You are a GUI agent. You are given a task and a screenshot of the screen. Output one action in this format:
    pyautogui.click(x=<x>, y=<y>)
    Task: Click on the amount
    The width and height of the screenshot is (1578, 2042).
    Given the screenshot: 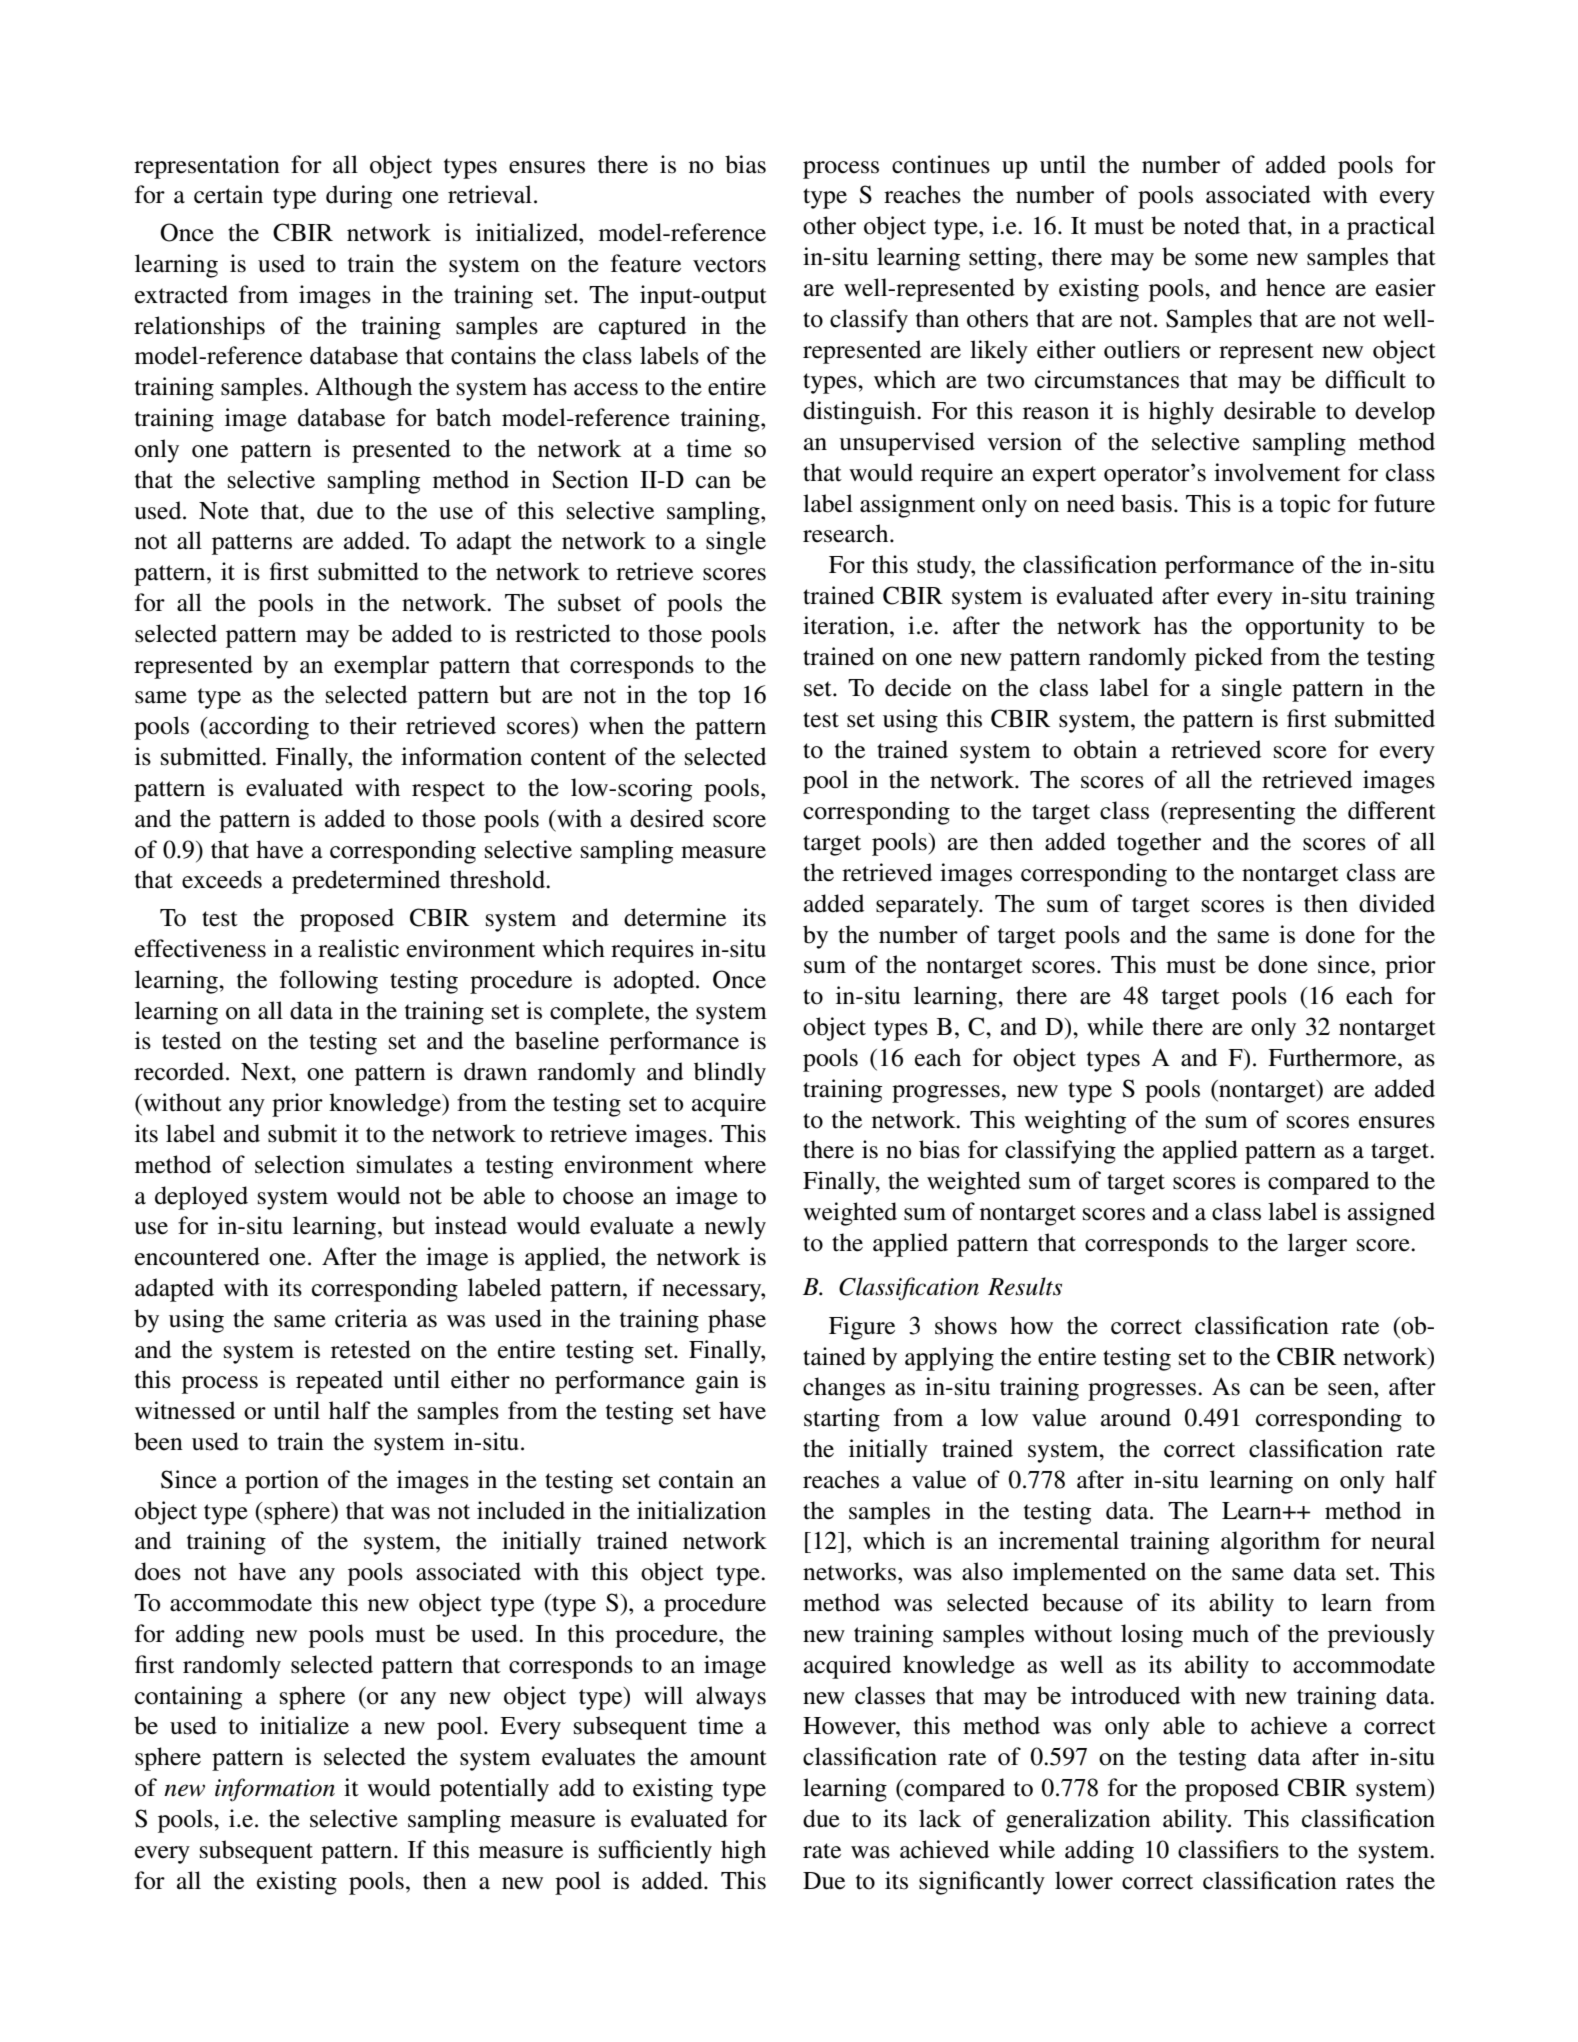 What is the action you would take?
    pyautogui.click(x=728, y=1758)
